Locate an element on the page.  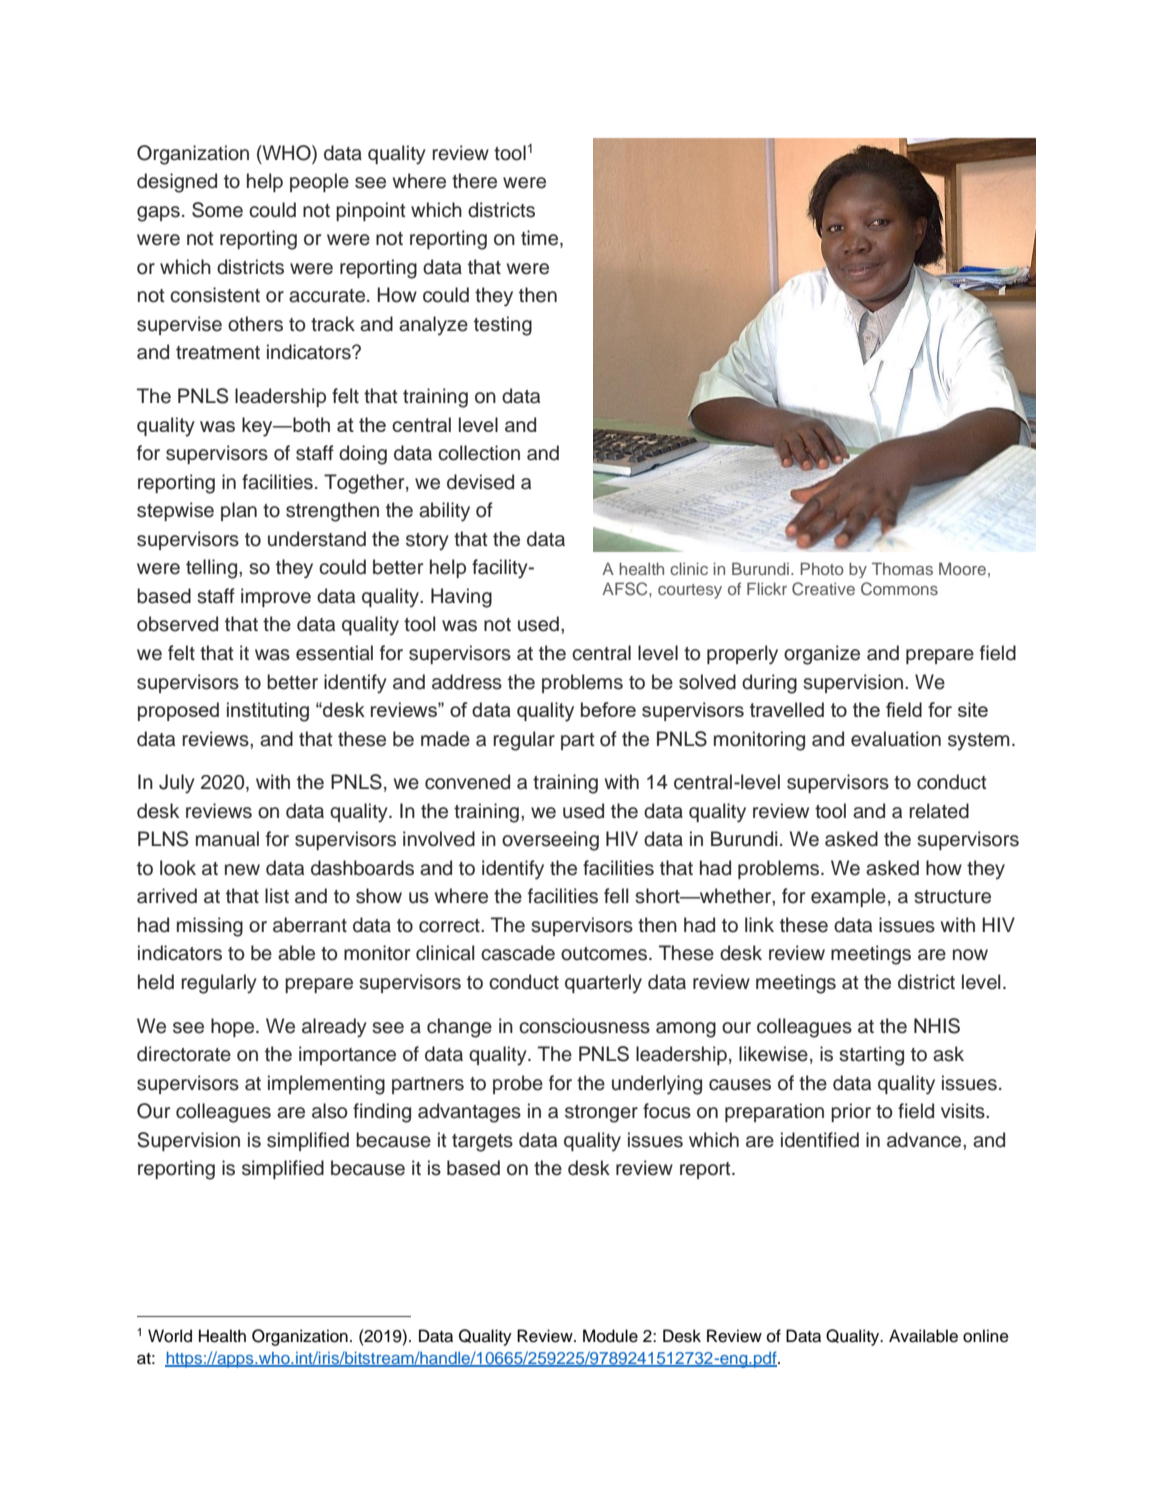
Some is located at coordinates (217, 210).
